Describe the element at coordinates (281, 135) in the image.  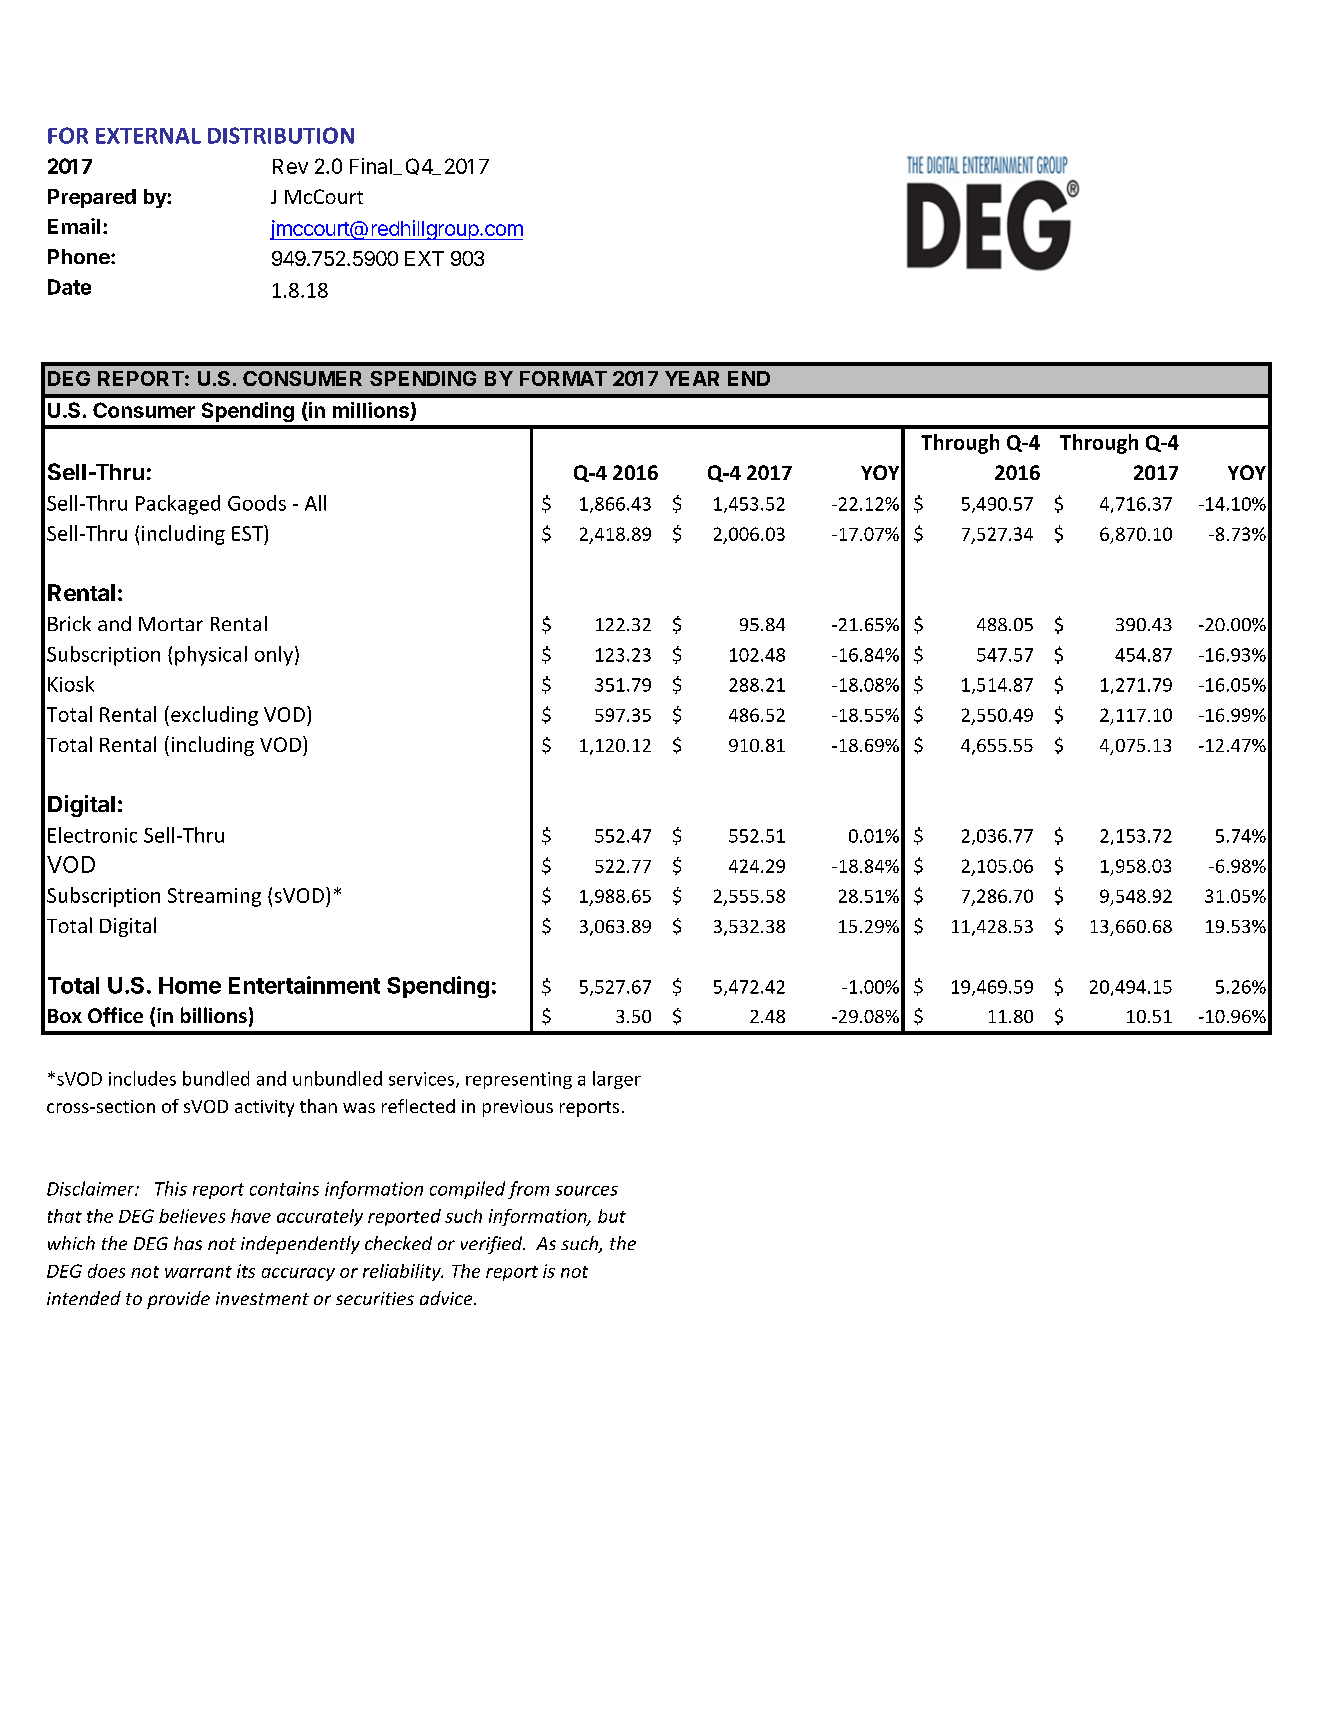
I see `DISTRIBUTION` at that location.
